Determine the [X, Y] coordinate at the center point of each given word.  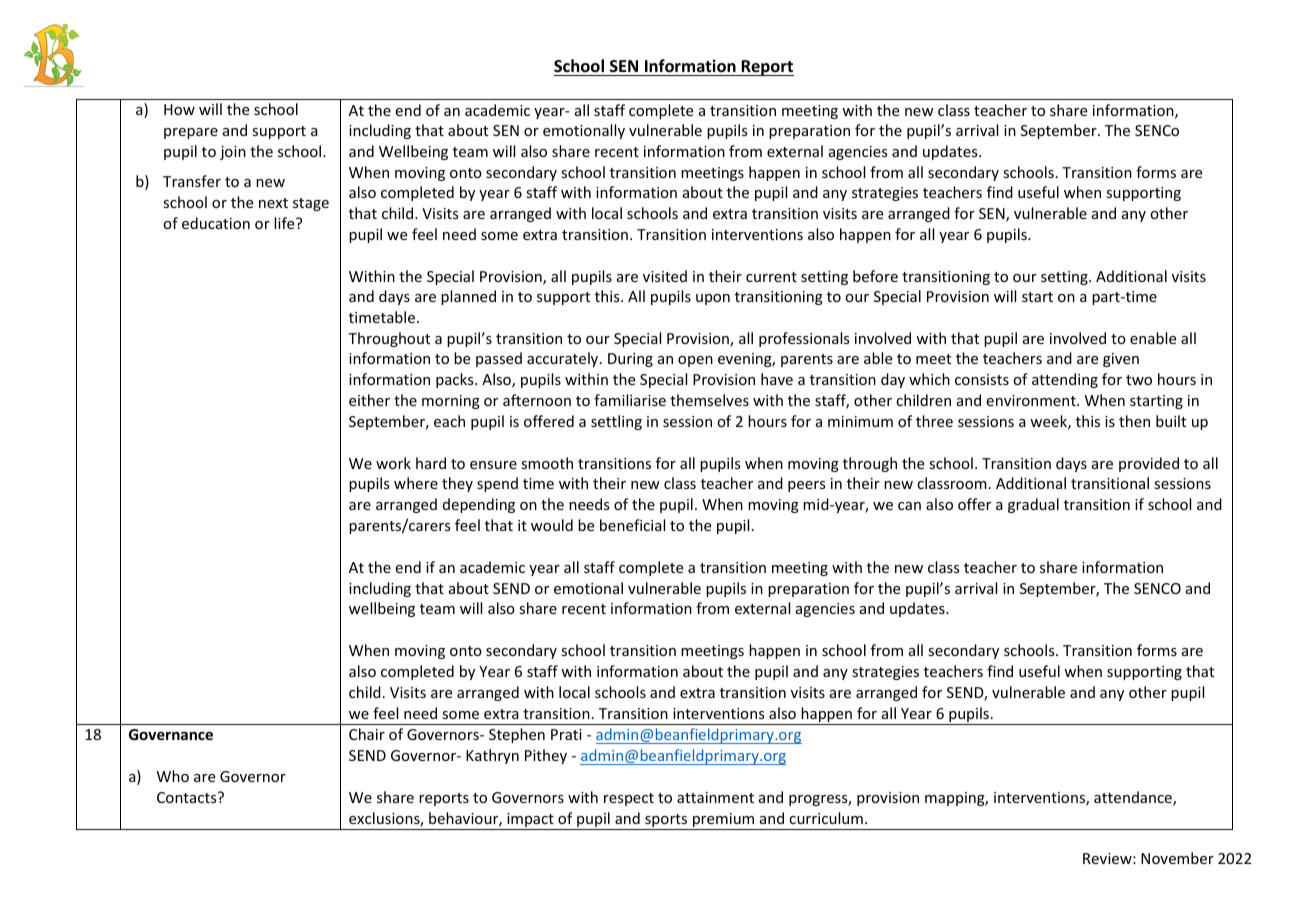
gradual [1033, 505]
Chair [367, 734]
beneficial [632, 525]
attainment [715, 797]
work [393, 463]
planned [468, 297]
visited [665, 276]
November [1177, 858]
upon [713, 299]
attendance [1134, 798]
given [1121, 360]
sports [666, 822]
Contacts [188, 797]
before [875, 276]
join [233, 153]
